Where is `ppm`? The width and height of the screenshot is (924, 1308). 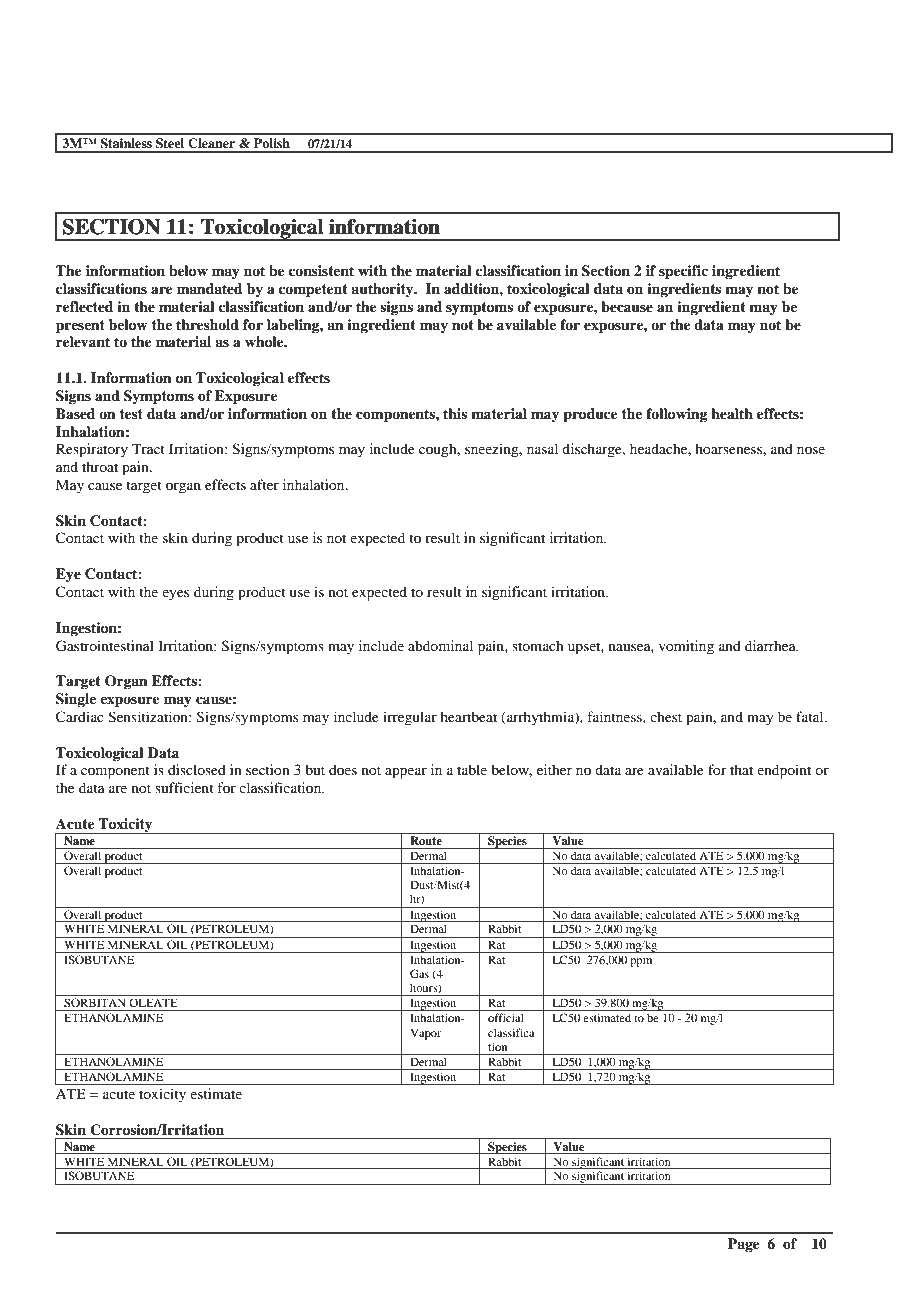 ppm is located at coordinates (641, 962).
